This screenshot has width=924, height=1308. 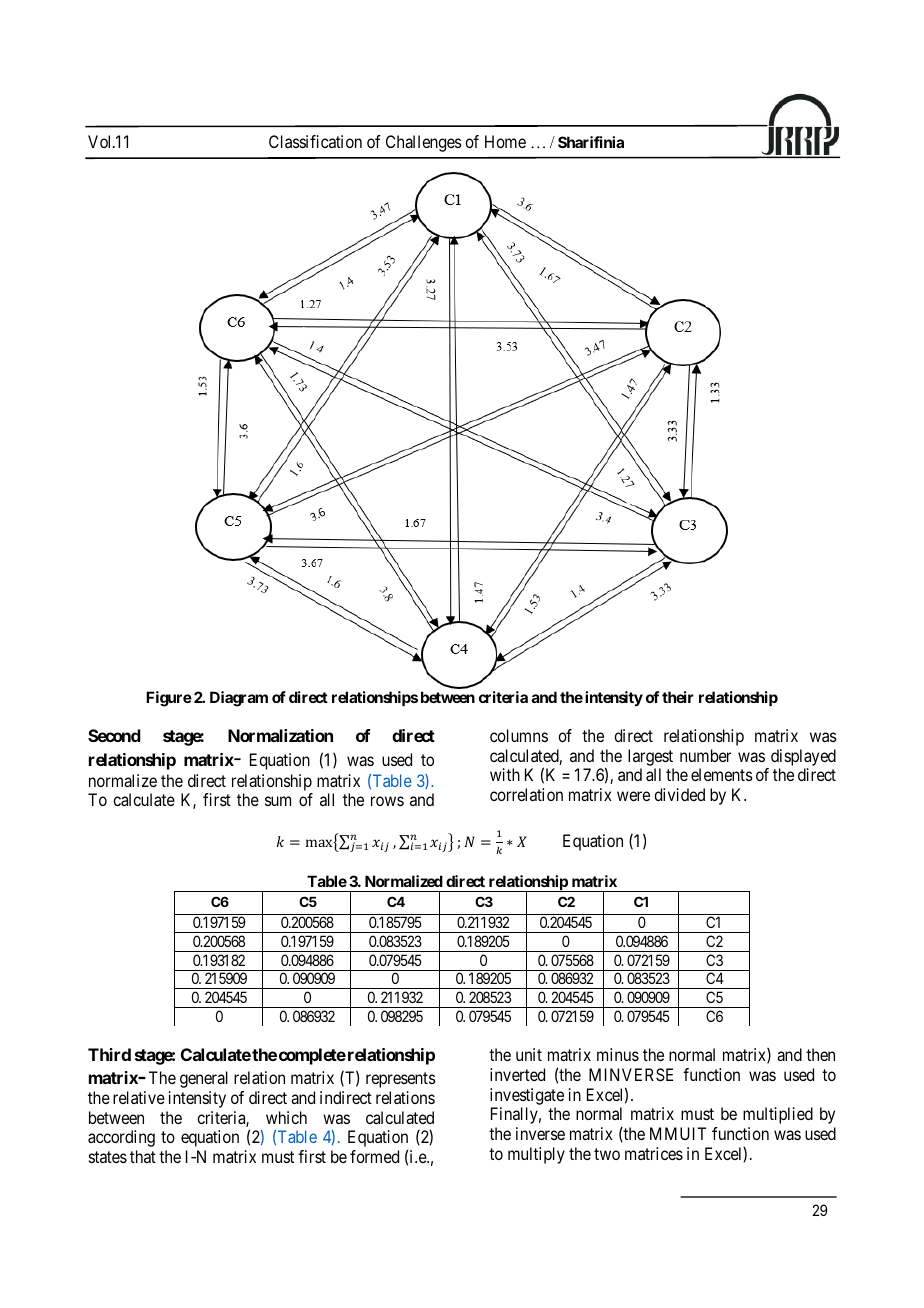 I want to click on Diagram, so click(x=239, y=699).
